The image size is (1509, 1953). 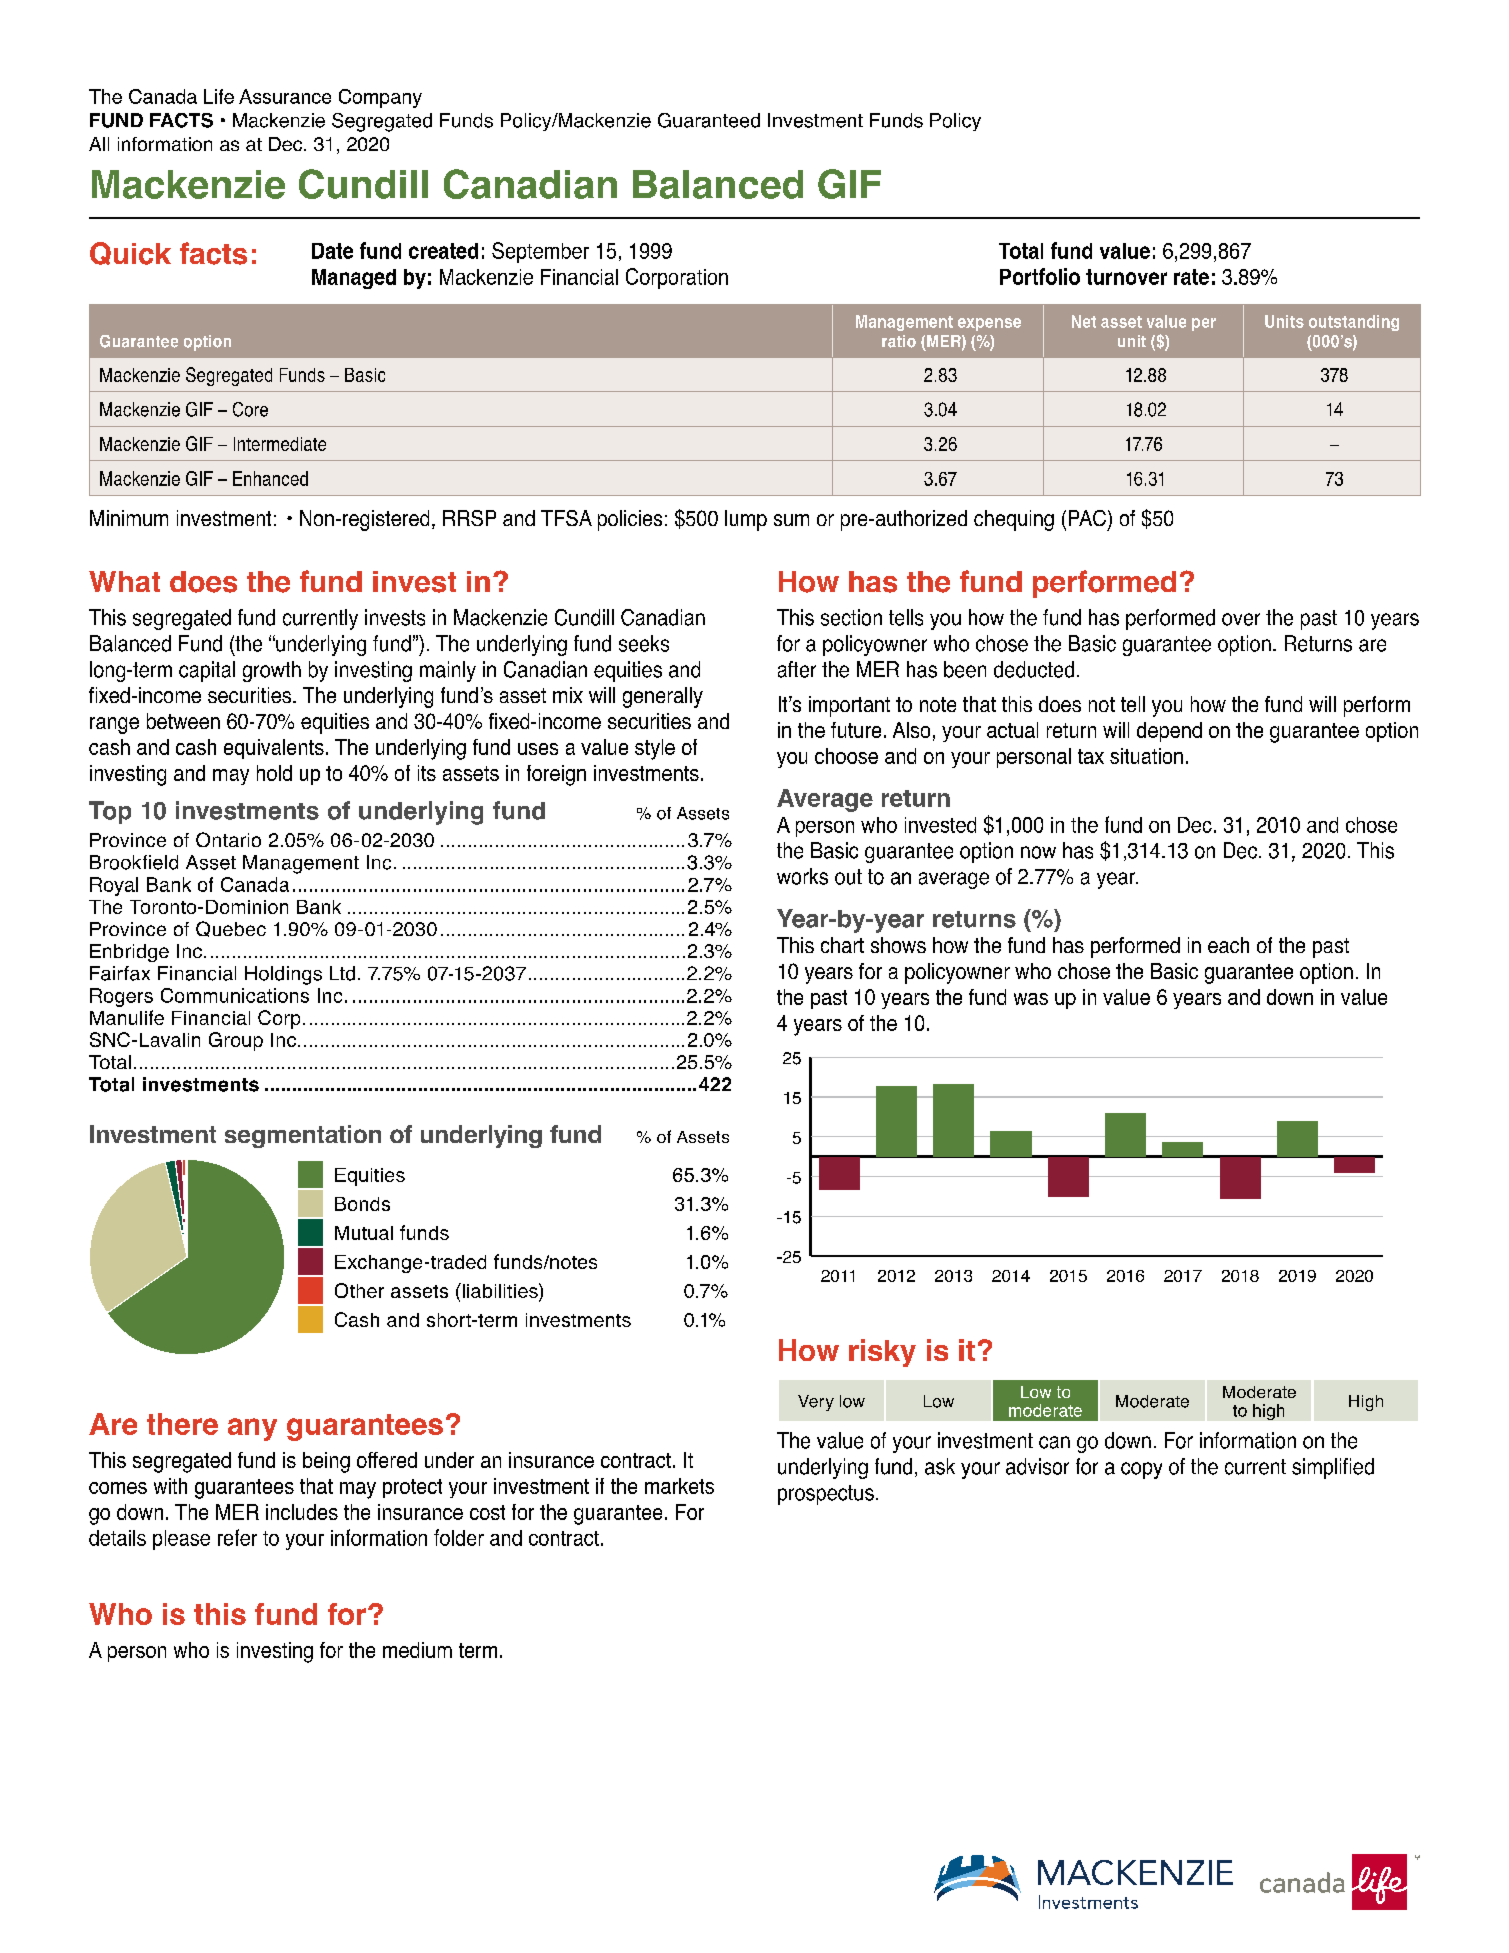 I want to click on risky, so click(x=882, y=1353).
